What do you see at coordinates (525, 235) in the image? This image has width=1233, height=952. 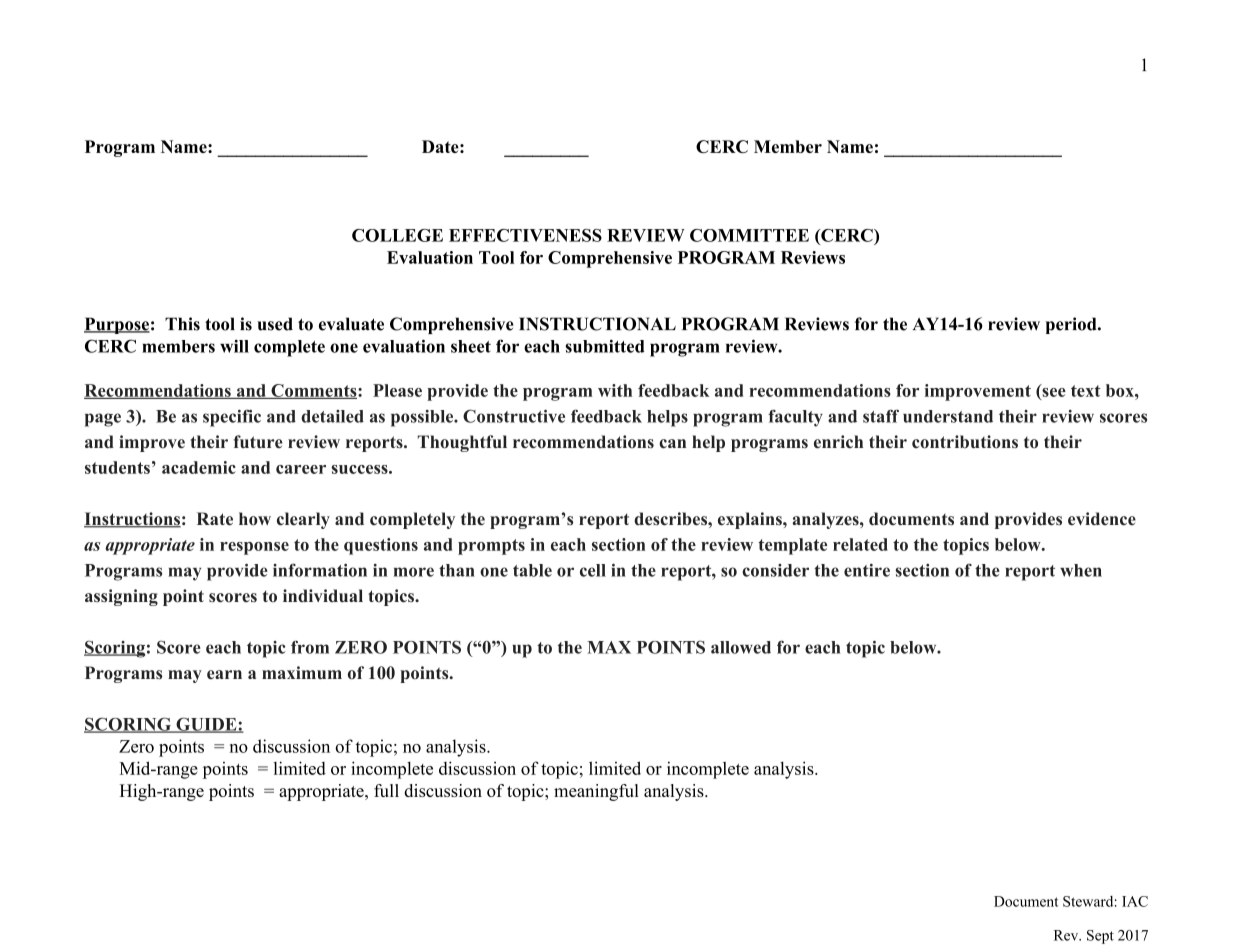 I see `EFFECTIVENESS` at bounding box center [525, 235].
